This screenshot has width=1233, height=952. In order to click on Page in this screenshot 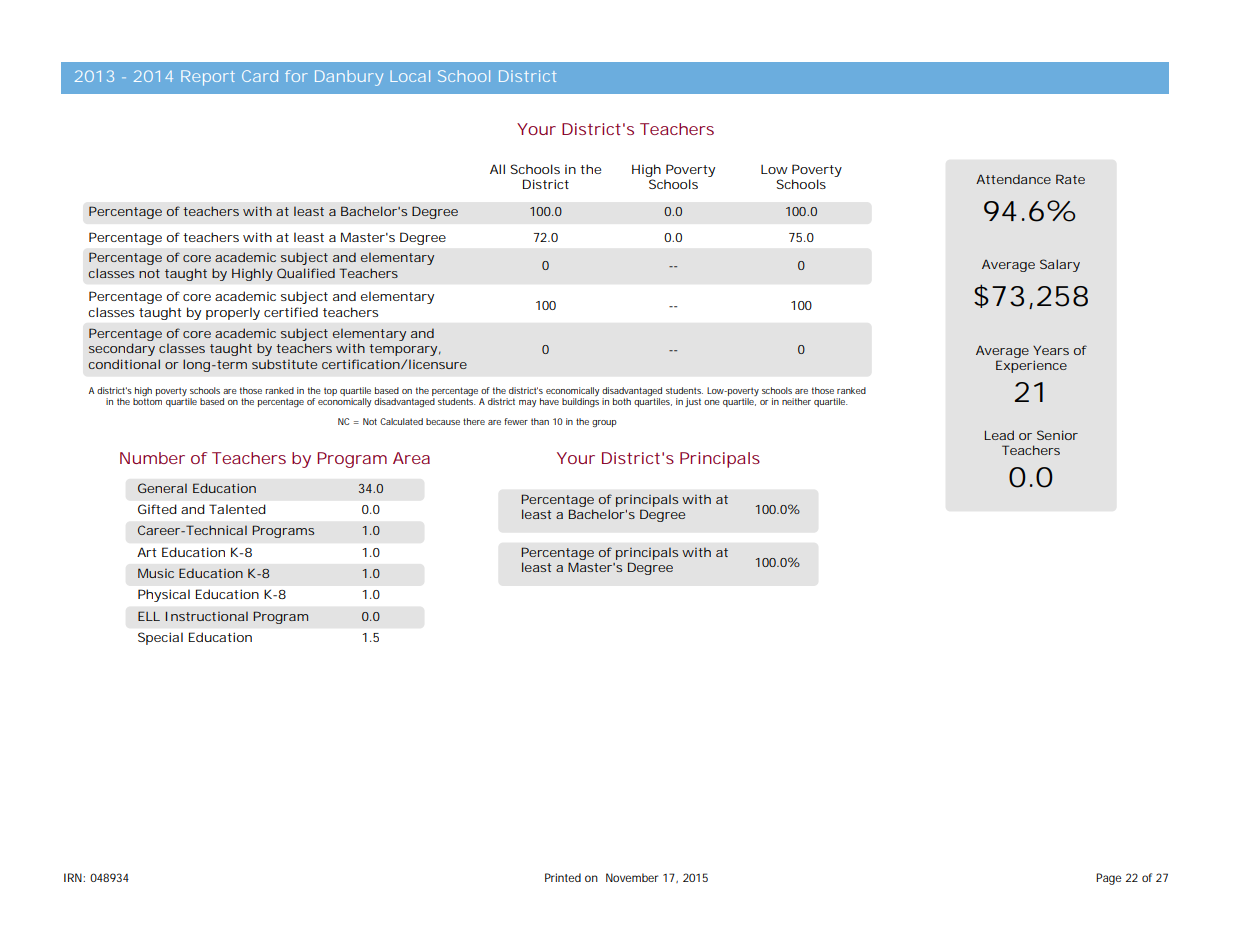, I will do `click(1108, 879)`.
